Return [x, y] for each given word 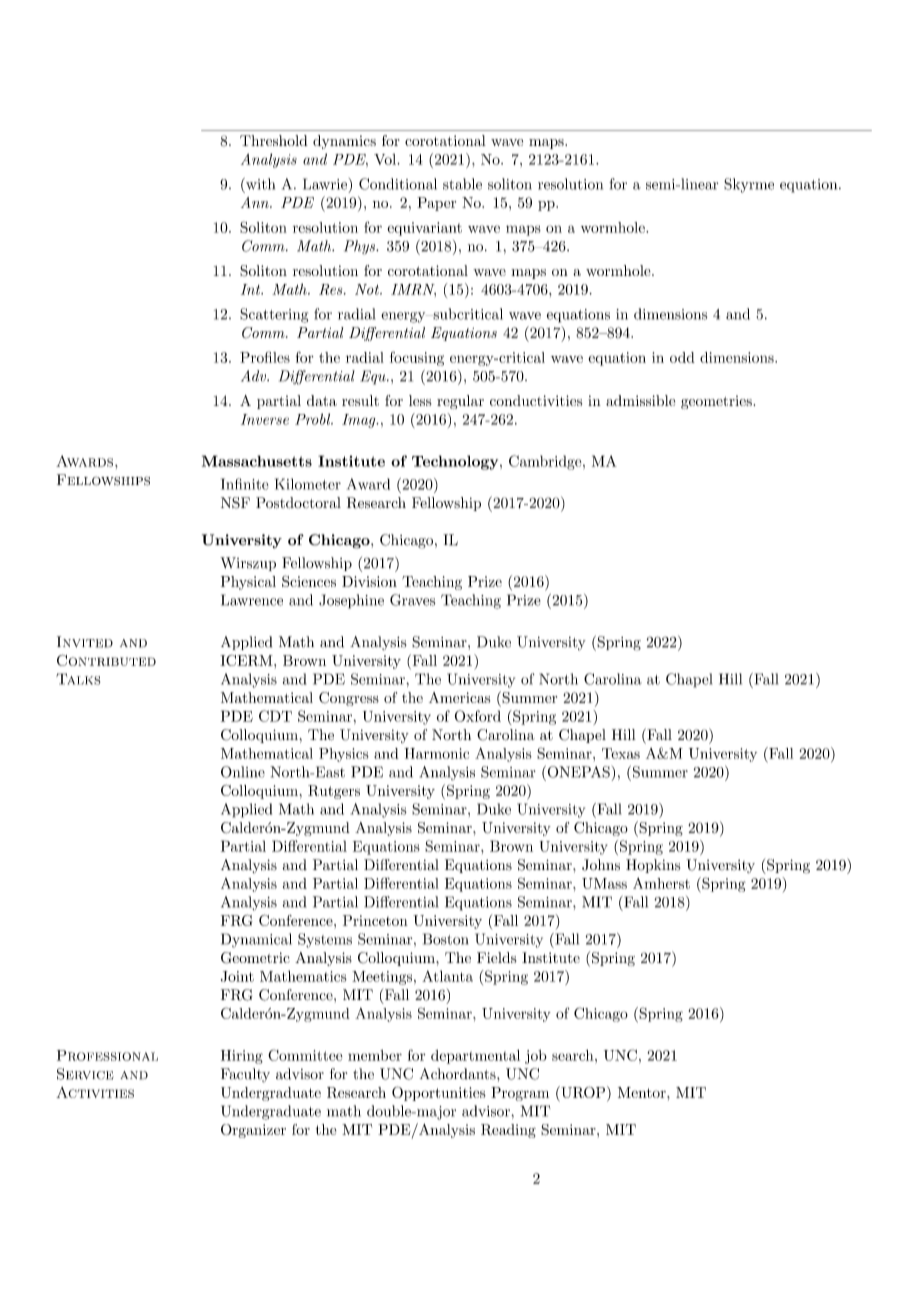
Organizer [253, 1131]
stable [462, 184]
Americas [459, 697]
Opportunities [439, 1093]
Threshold [274, 140]
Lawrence [252, 600]
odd [682, 357]
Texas [621, 753]
